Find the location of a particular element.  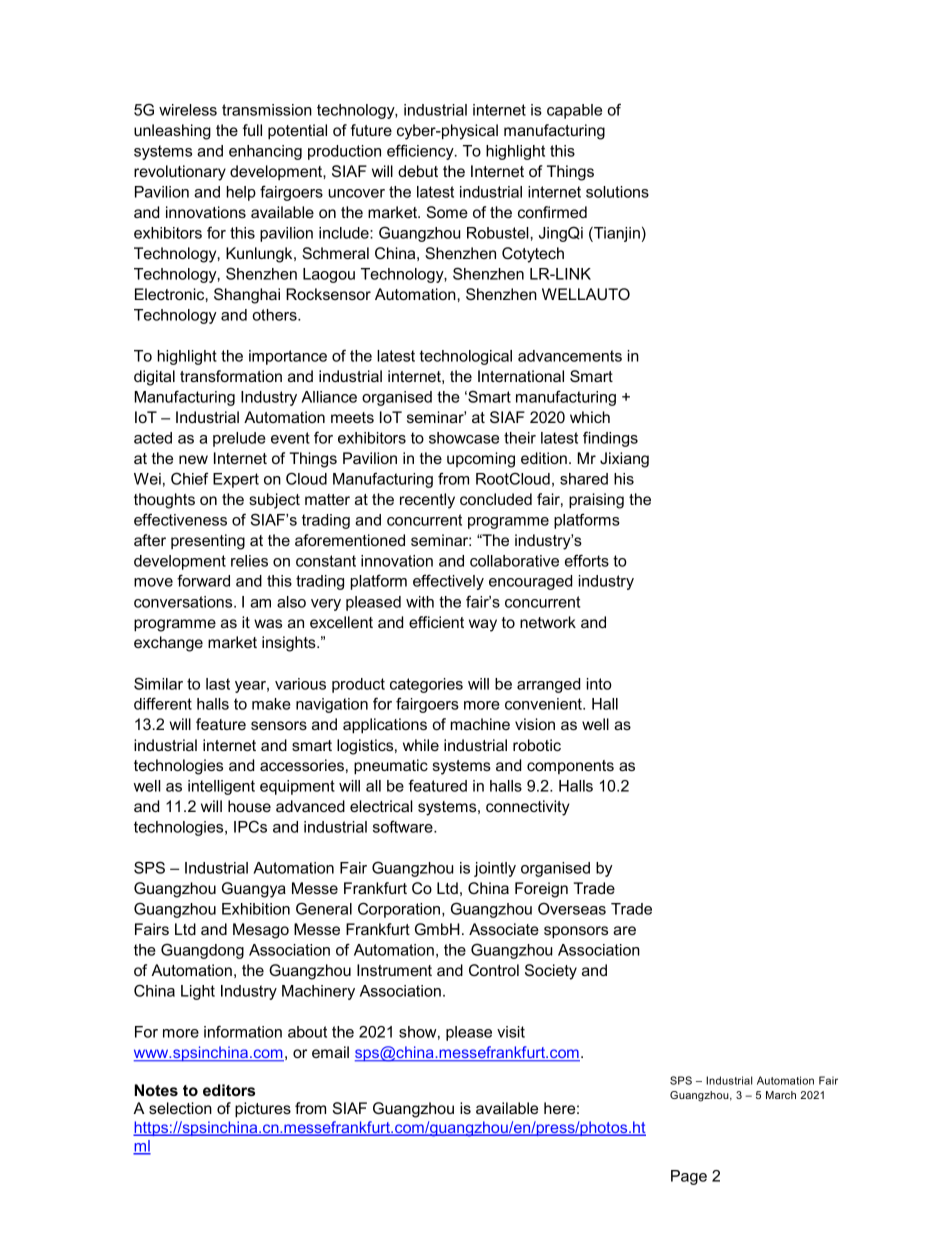

Control is located at coordinates (494, 970).
